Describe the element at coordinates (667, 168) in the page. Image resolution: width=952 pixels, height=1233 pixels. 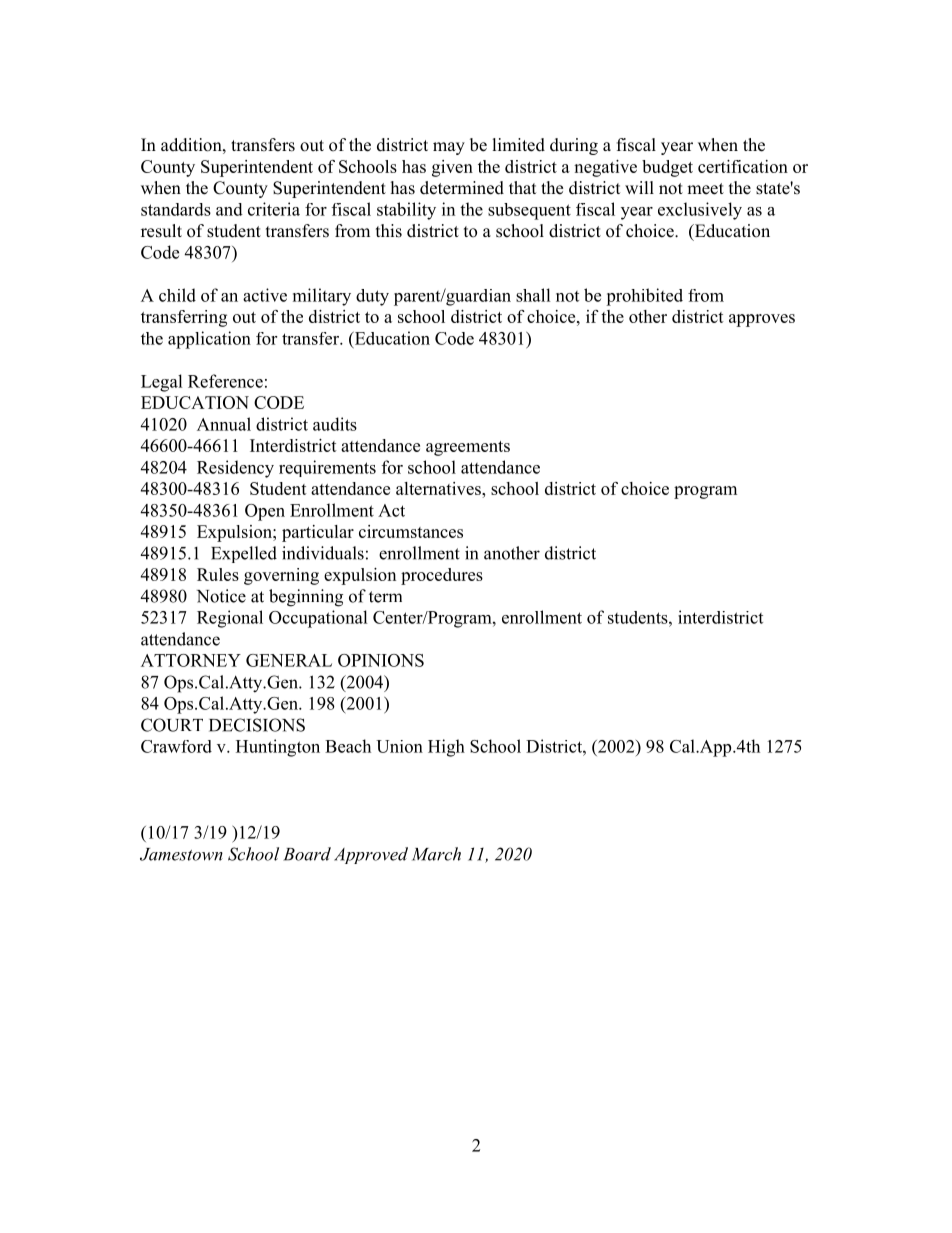
I see `budget` at that location.
